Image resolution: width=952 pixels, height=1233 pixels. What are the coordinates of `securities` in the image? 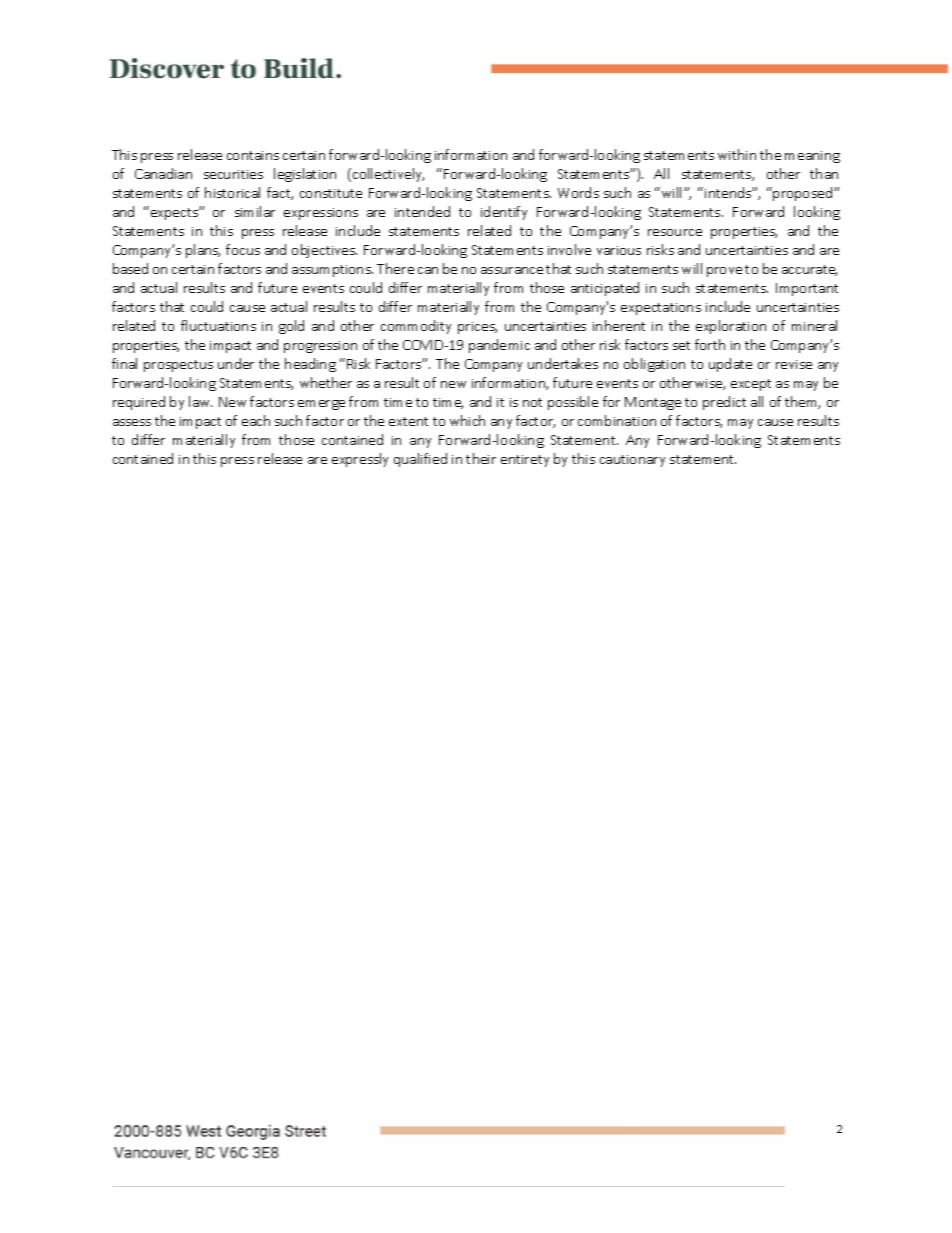 It's located at (233, 174).
